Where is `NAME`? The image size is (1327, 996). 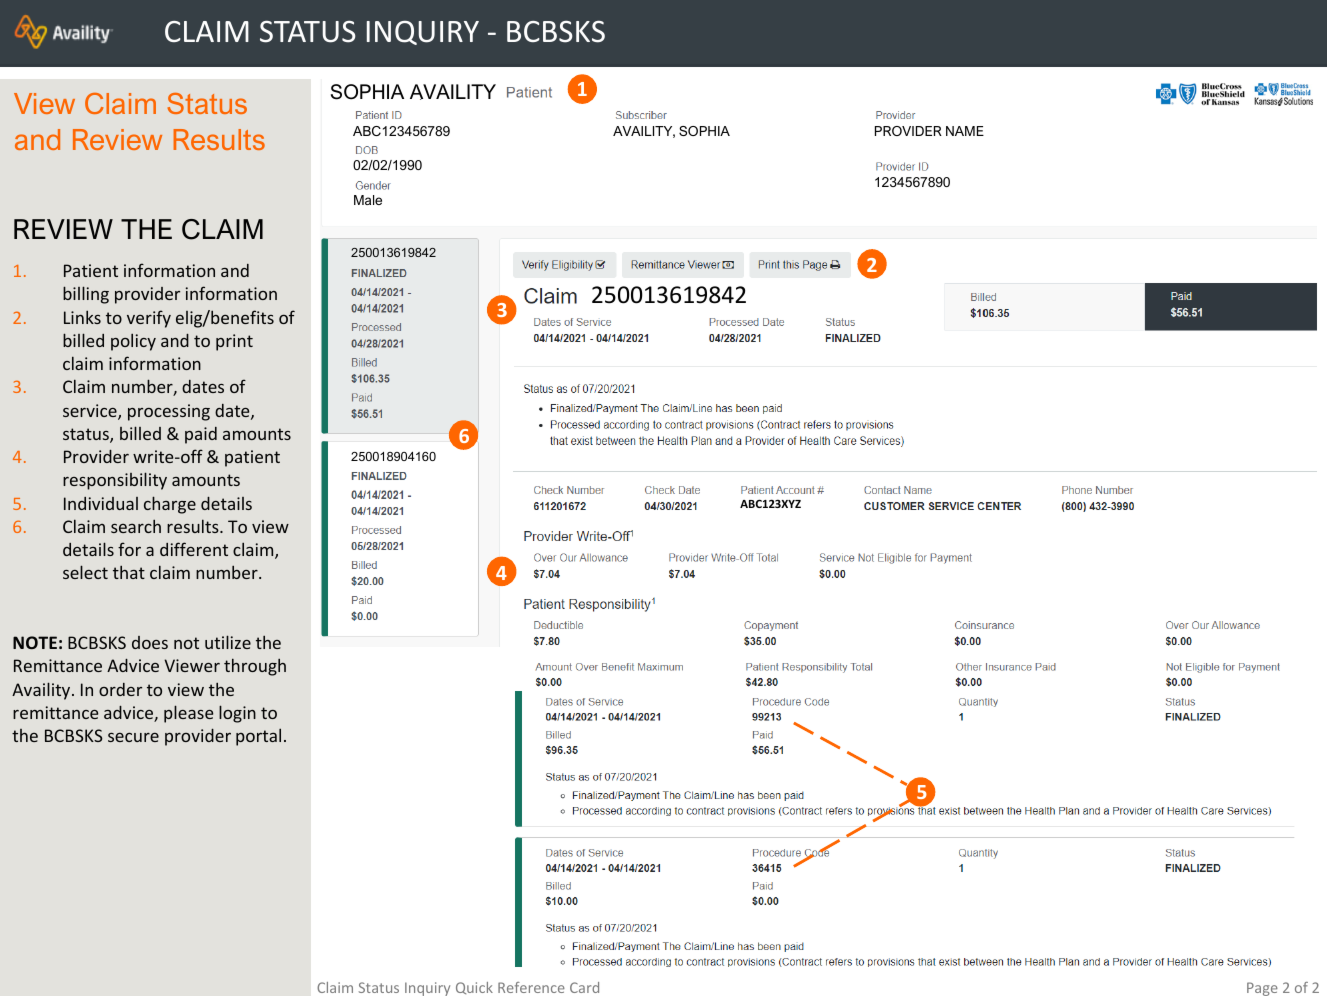 NAME is located at coordinates (965, 131).
